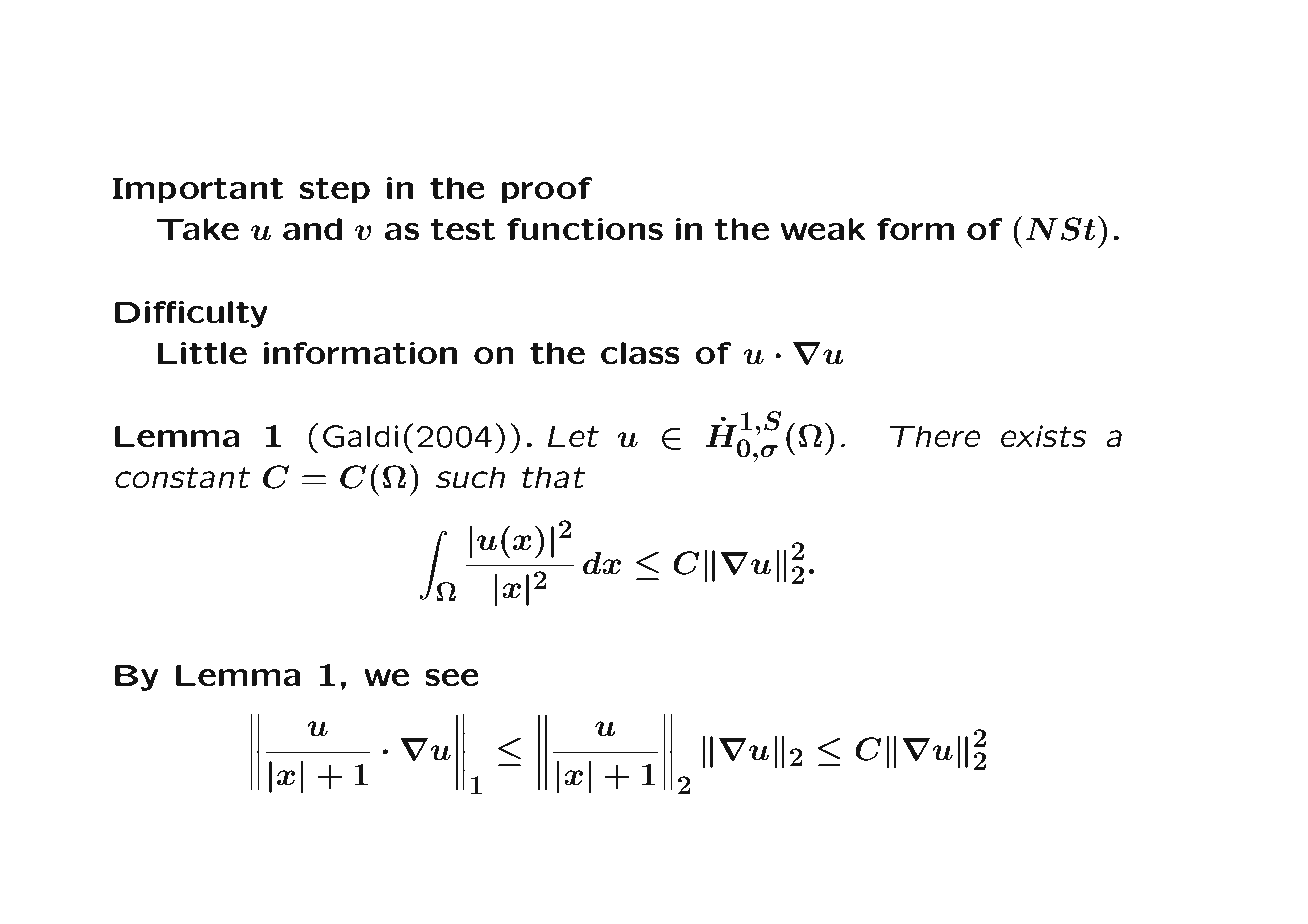 The height and width of the screenshot is (924, 1308). What do you see at coordinates (1044, 436) in the screenshot?
I see `exists` at bounding box center [1044, 436].
